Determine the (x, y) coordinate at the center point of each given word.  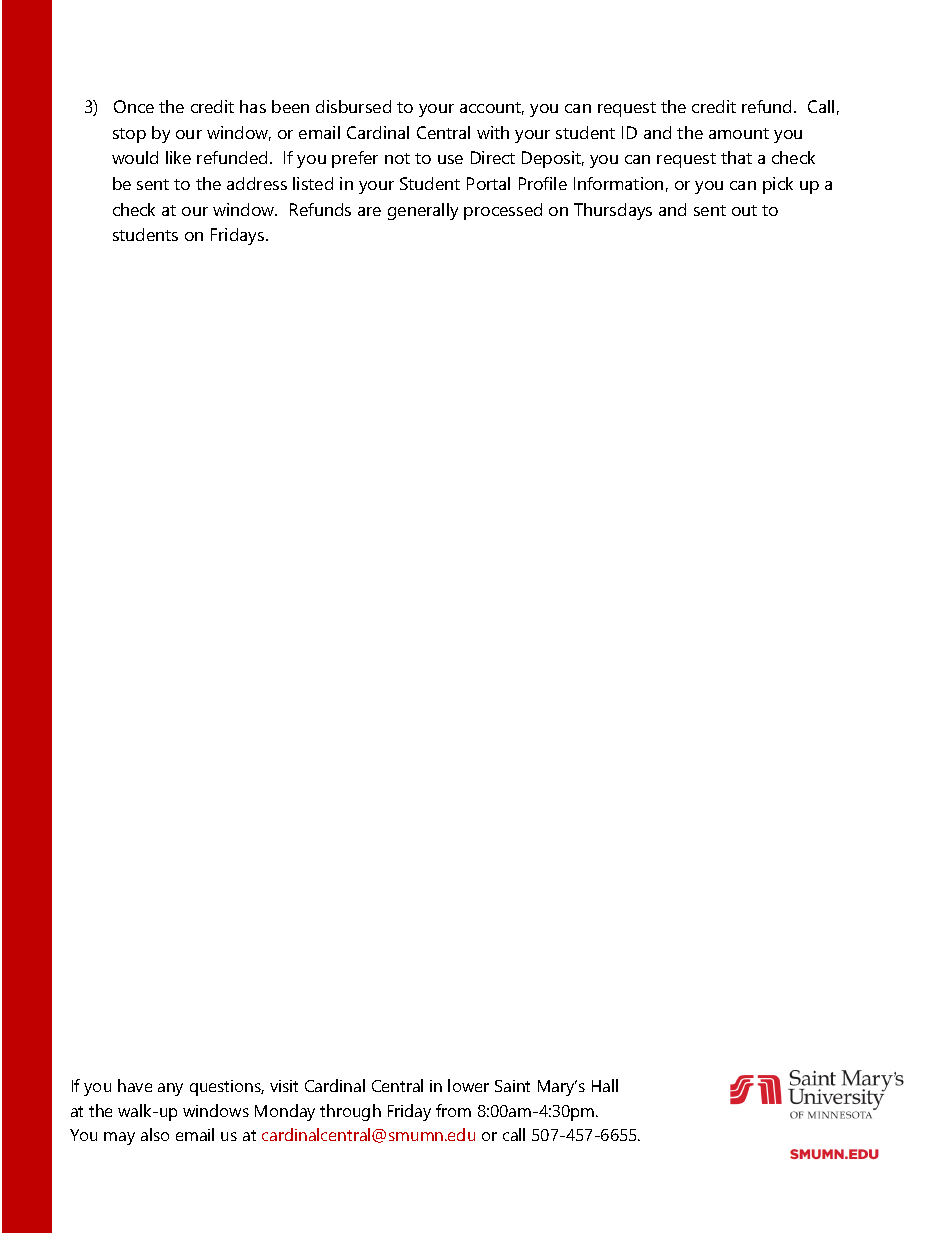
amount (739, 133)
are (369, 211)
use (450, 159)
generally (423, 211)
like (178, 157)
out (744, 210)
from (453, 1110)
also (155, 1134)
